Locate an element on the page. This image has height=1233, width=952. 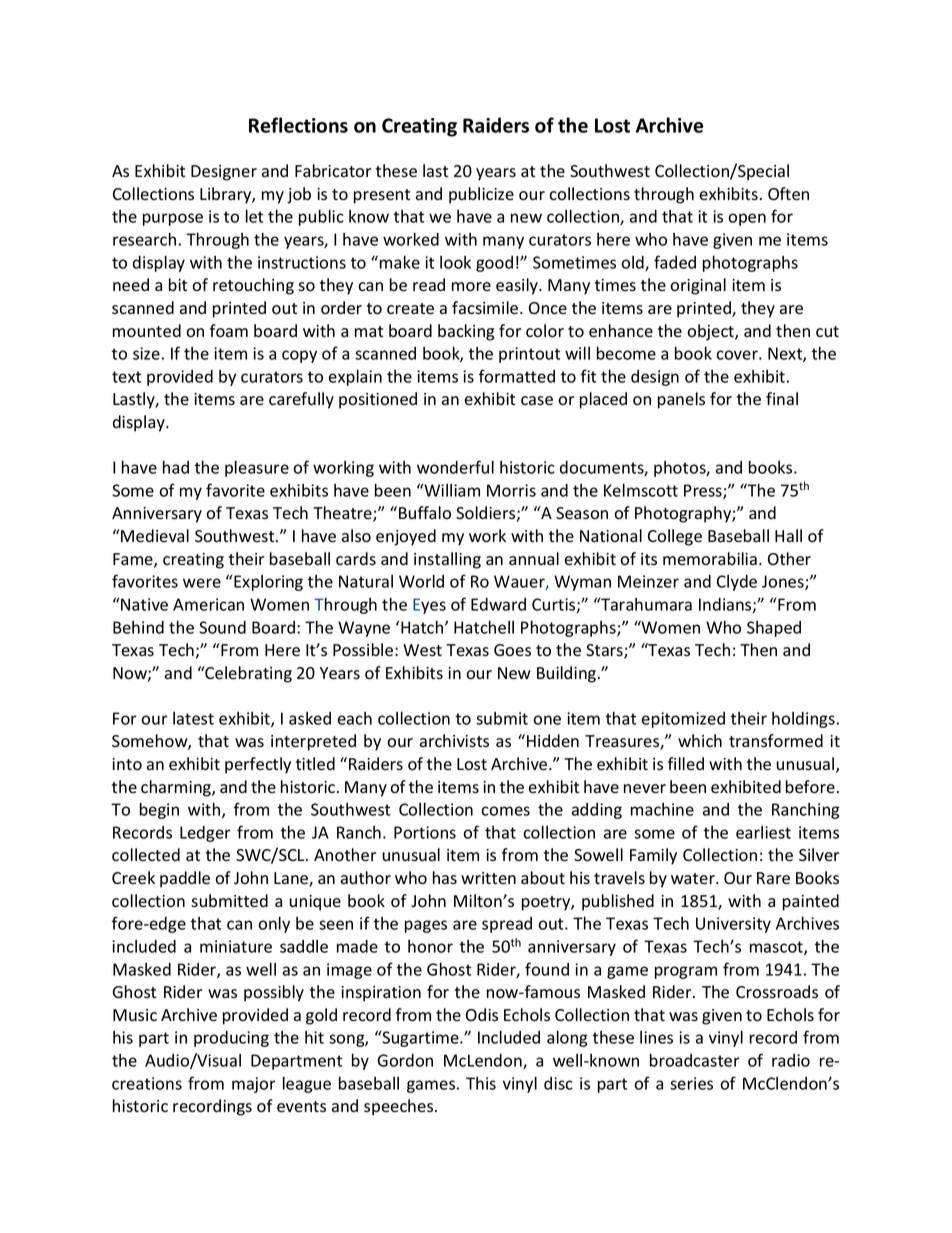
archivists is located at coordinates (454, 741).
